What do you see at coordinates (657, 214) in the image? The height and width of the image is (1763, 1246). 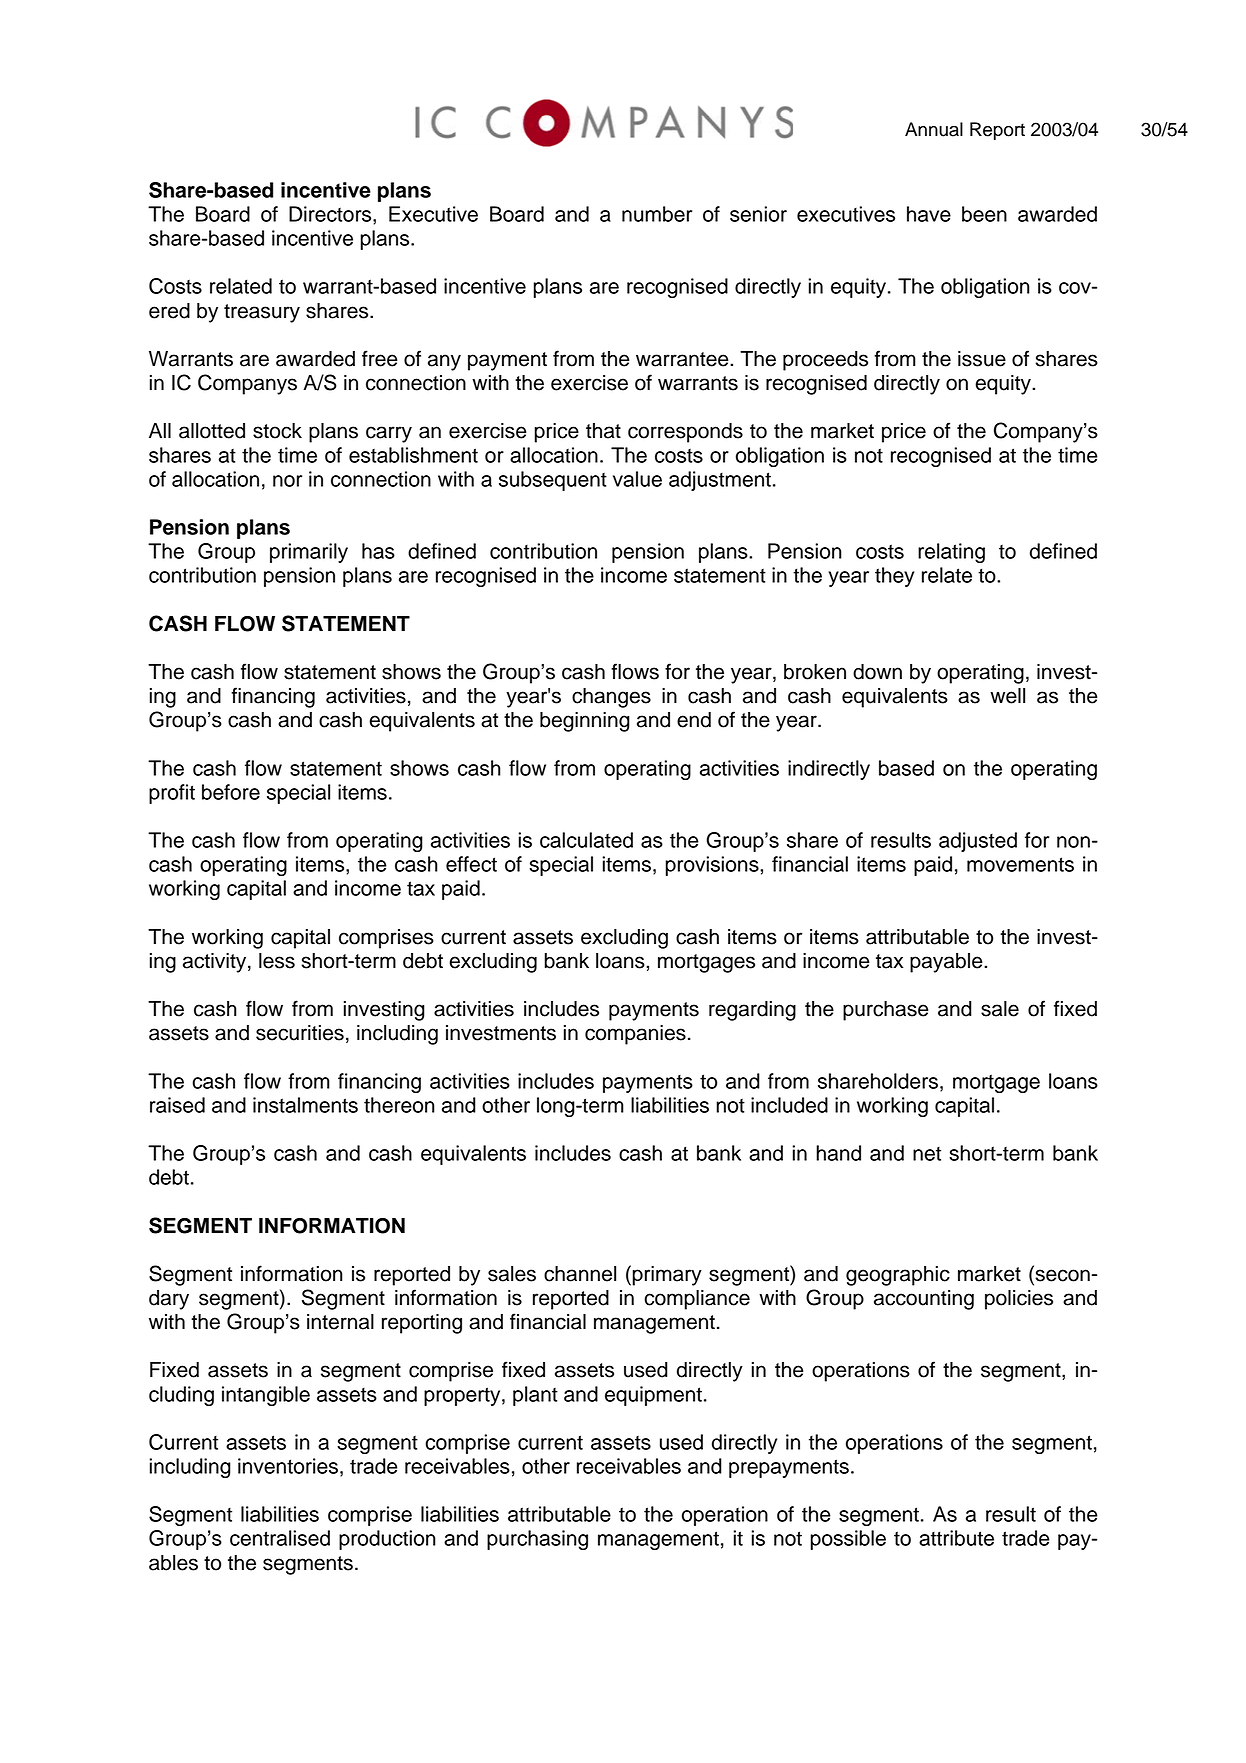 I see `number` at bounding box center [657, 214].
